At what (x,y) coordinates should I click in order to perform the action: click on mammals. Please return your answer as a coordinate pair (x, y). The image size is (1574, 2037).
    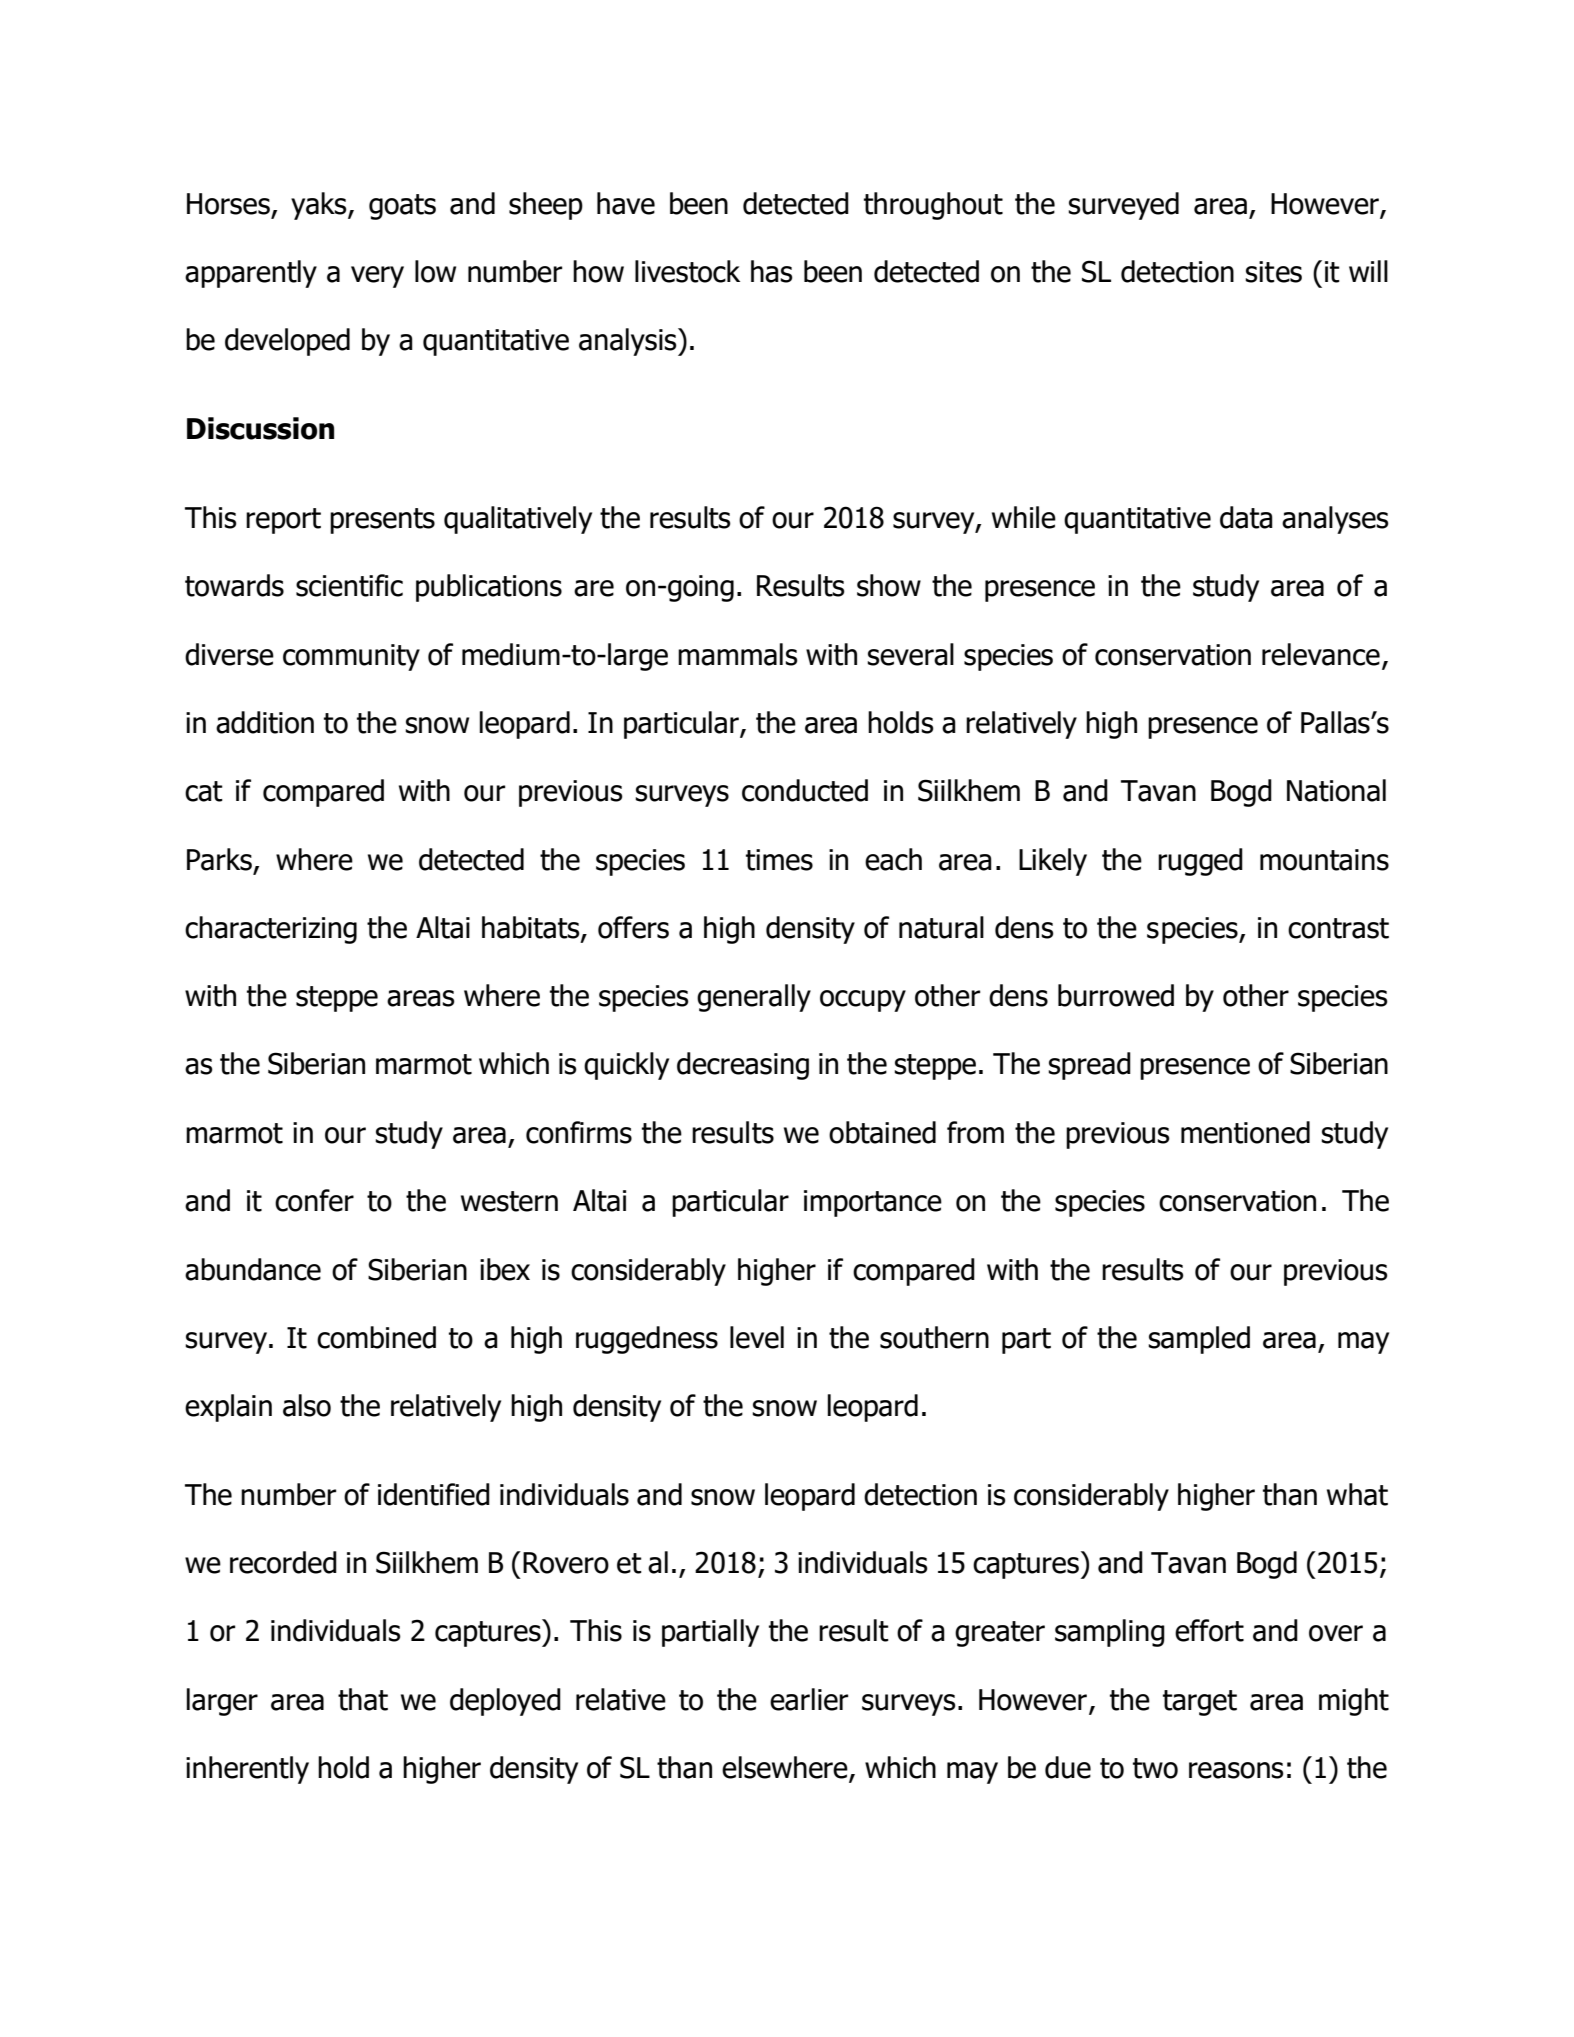
    Looking at the image, I should click on (738, 654).
